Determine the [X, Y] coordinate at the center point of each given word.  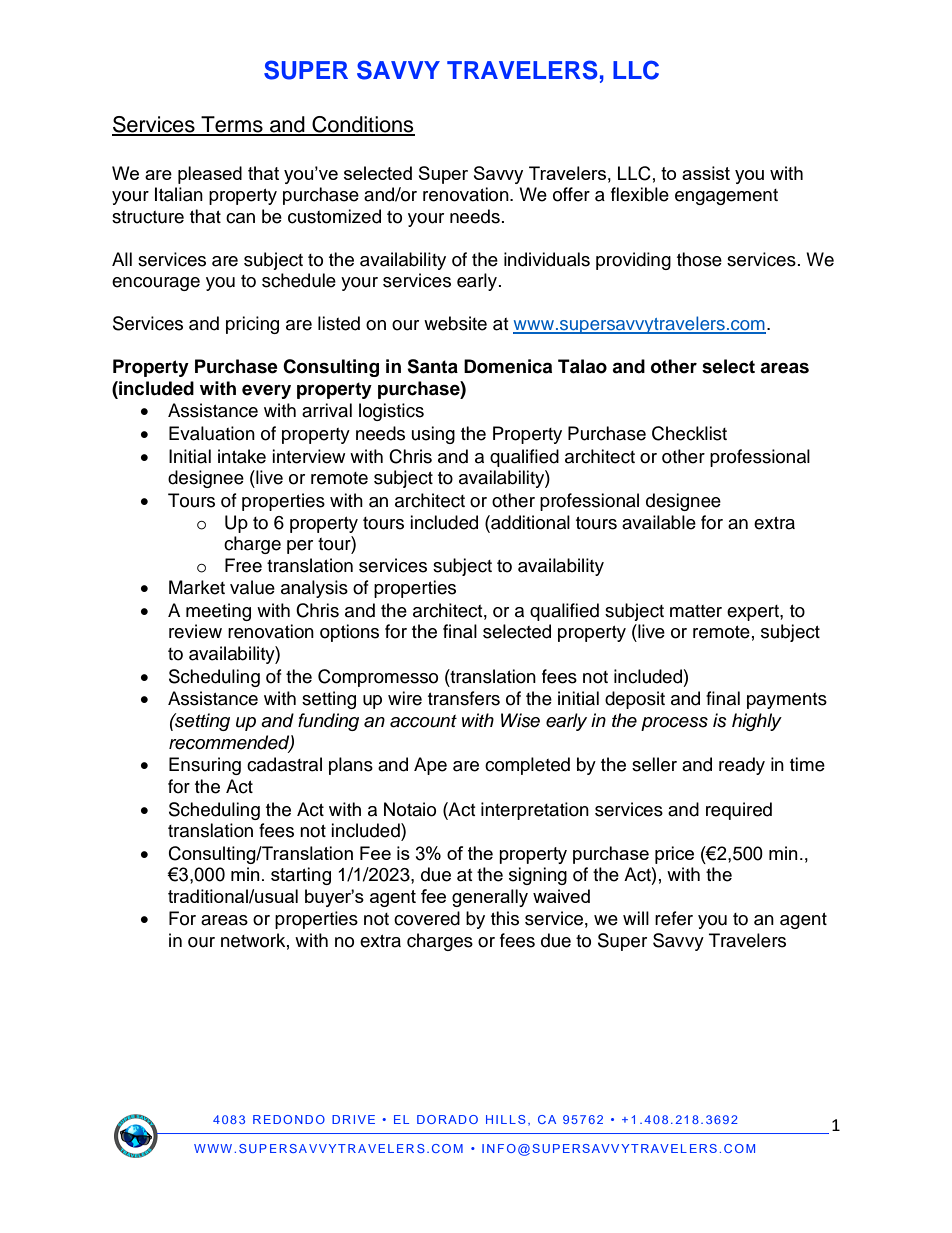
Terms [232, 125]
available [659, 522]
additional [529, 522]
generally [490, 898]
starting [301, 876]
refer [674, 918]
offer [571, 194]
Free [243, 565]
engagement [726, 197]
